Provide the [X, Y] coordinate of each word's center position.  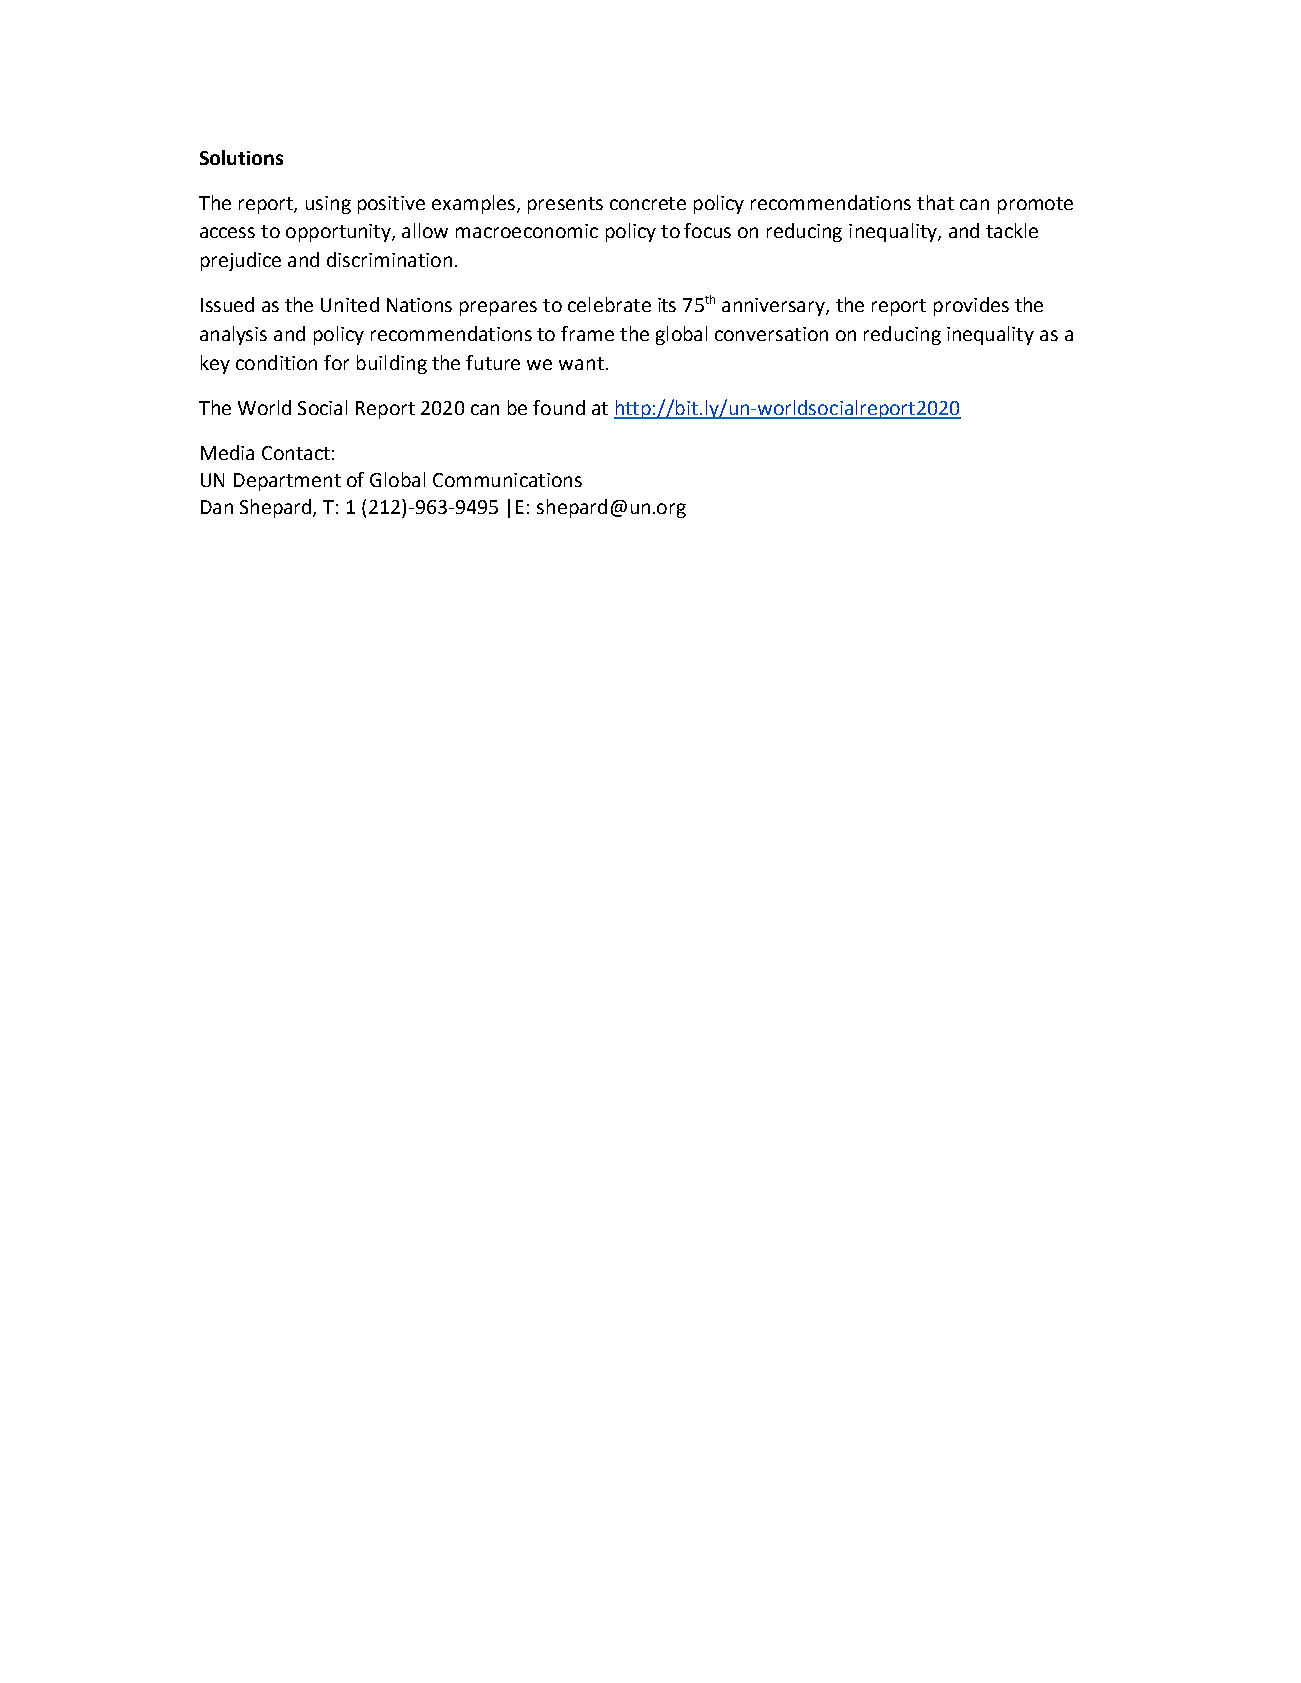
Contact [296, 453]
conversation [771, 334]
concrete [648, 203]
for [336, 362]
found [559, 407]
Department [287, 482]
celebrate [609, 304]
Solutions [241, 157]
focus [707, 230]
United [350, 304]
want [581, 363]
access [227, 232]
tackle [1012, 230]
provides [971, 306]
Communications [507, 480]
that [935, 202]
